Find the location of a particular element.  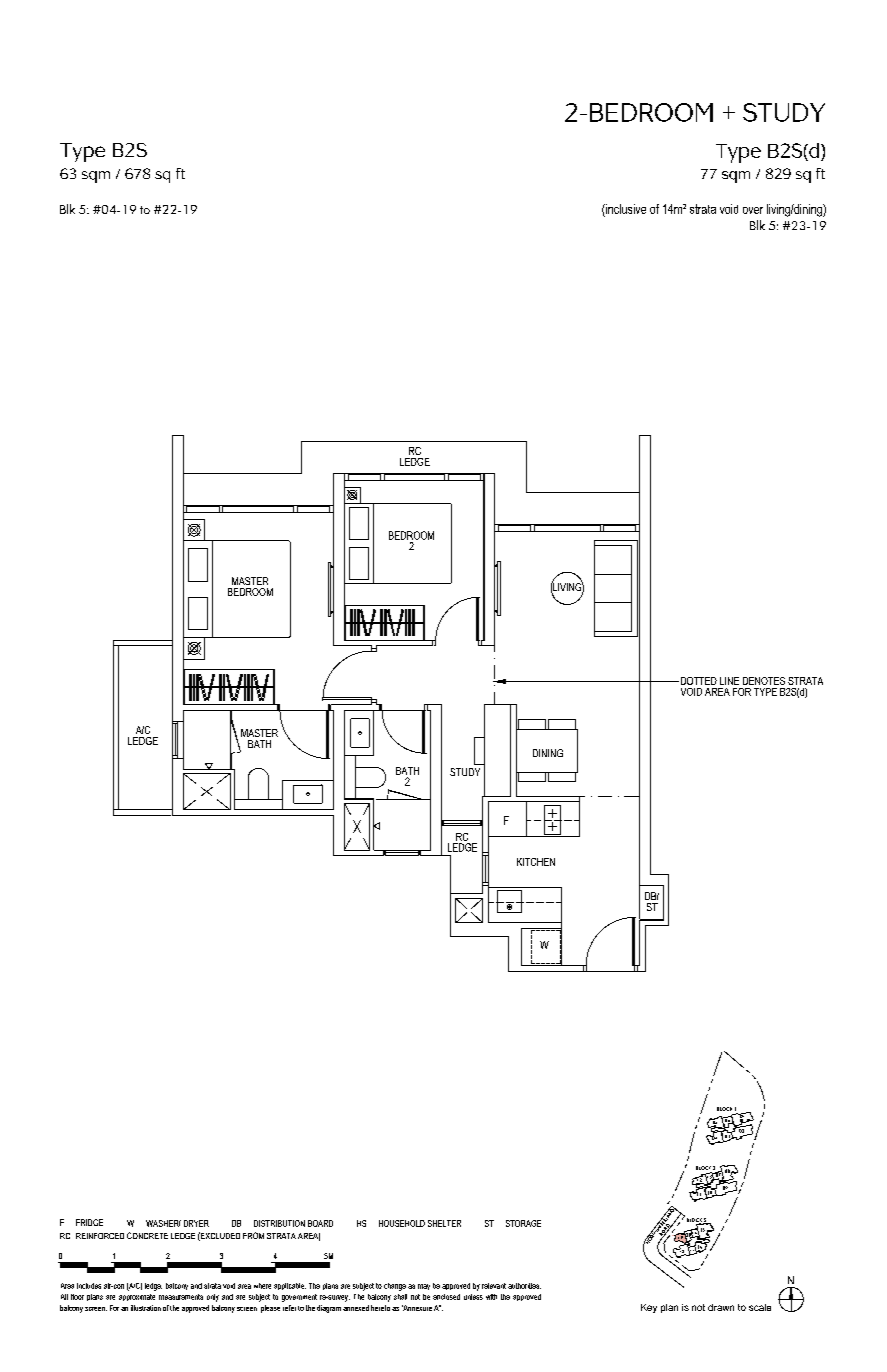

inclusive is located at coordinates (625, 209).
